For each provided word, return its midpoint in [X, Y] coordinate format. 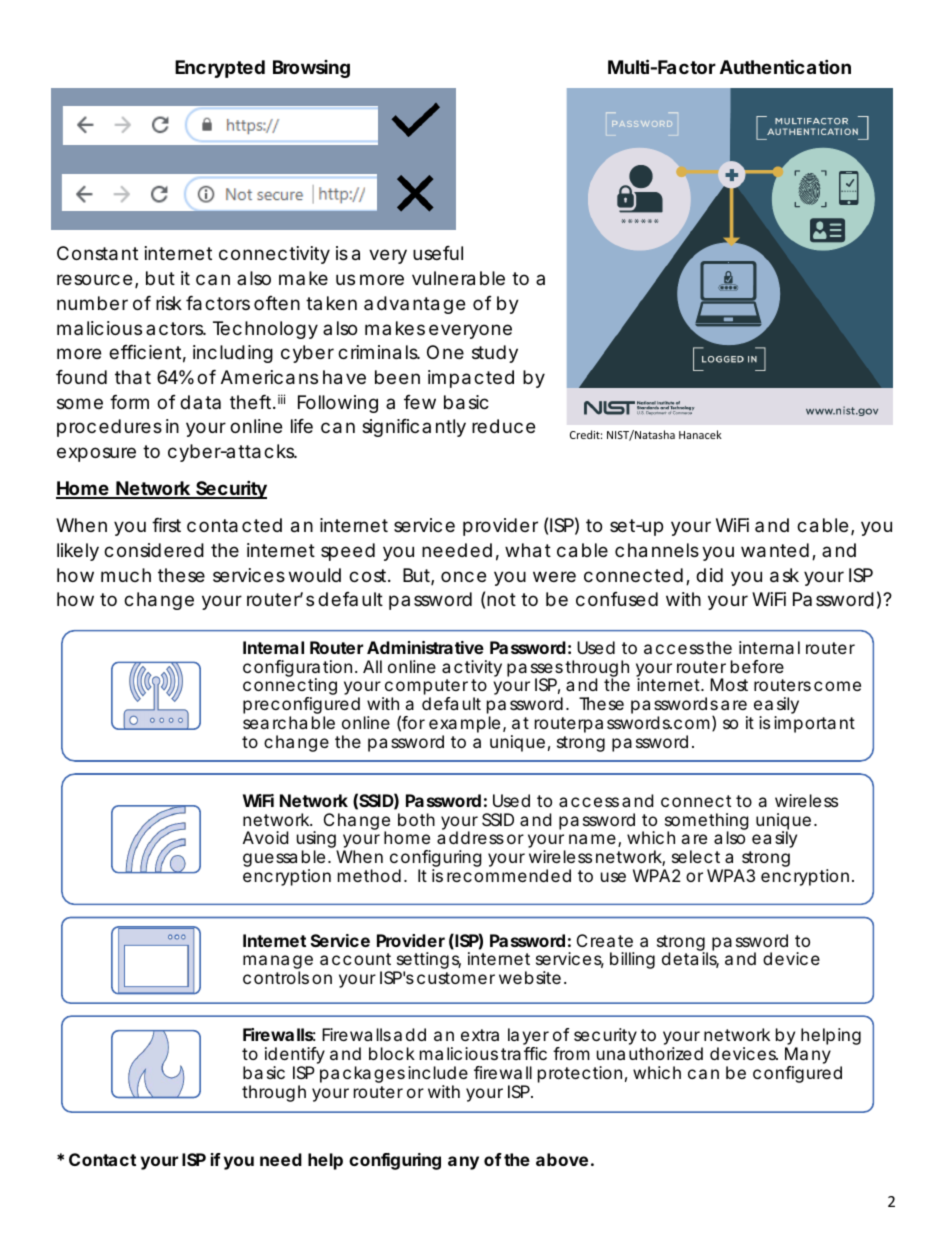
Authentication [785, 66]
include [438, 1072]
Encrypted [220, 69]
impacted [471, 379]
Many [808, 1057]
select [696, 856]
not [501, 599]
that [133, 377]
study [495, 354]
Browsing [311, 69]
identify [295, 1057]
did [709, 575]
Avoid [265, 837]
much [126, 575]
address [470, 837]
